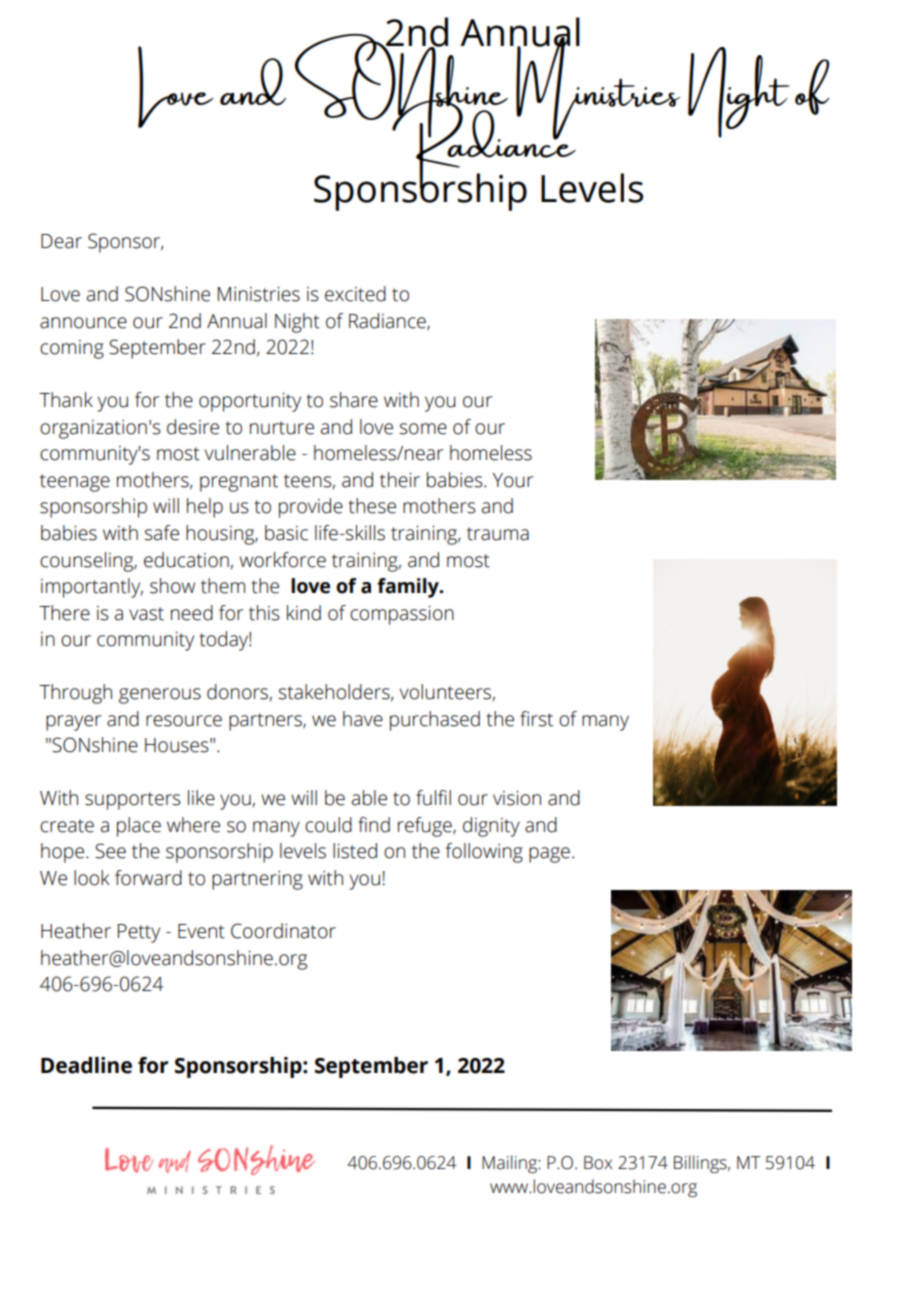  Describe the element at coordinates (536, 719) in the screenshot. I see `first` at that location.
